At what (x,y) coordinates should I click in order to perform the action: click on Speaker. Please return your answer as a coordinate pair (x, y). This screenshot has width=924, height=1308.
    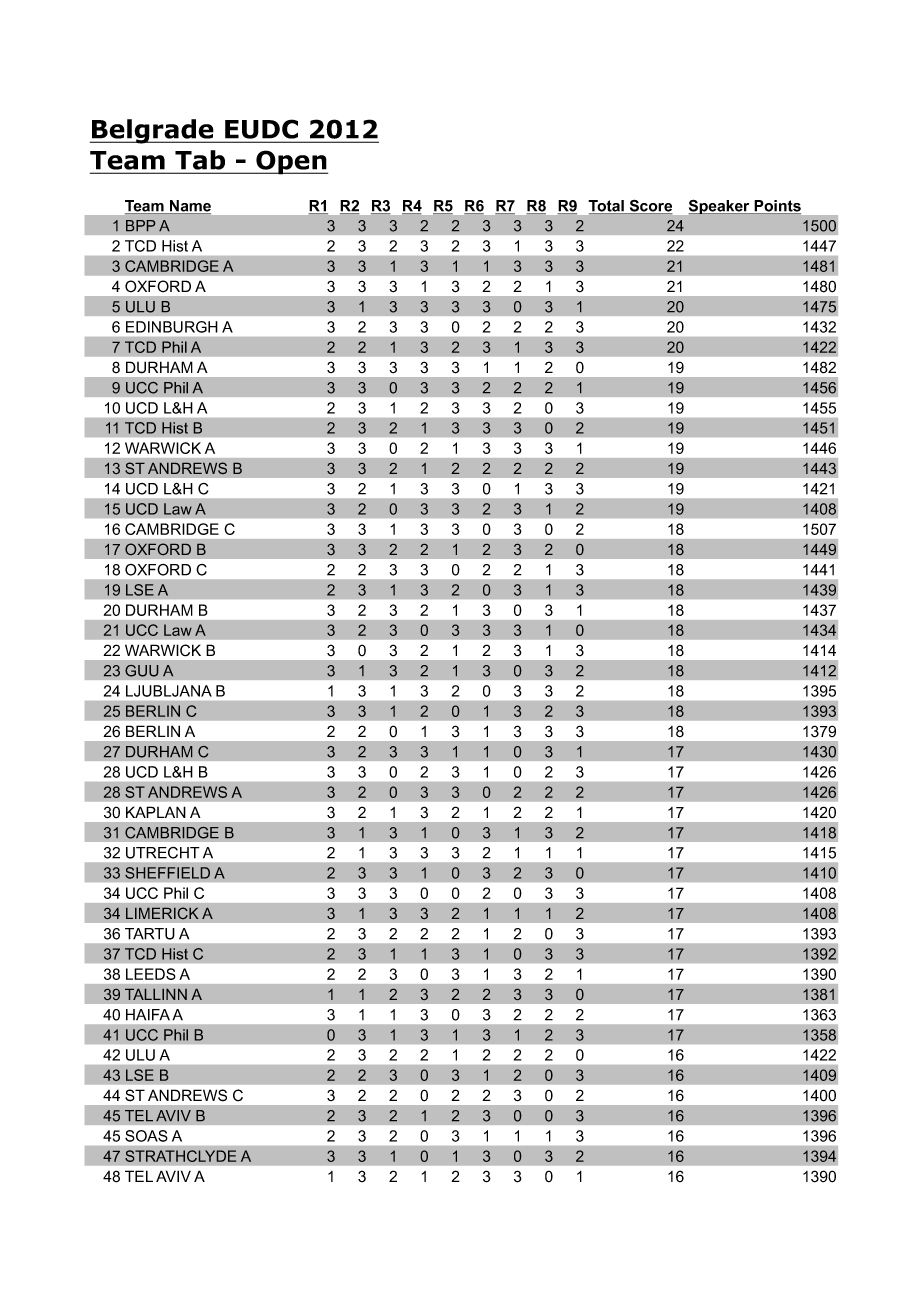
    Looking at the image, I should click on (720, 207).
